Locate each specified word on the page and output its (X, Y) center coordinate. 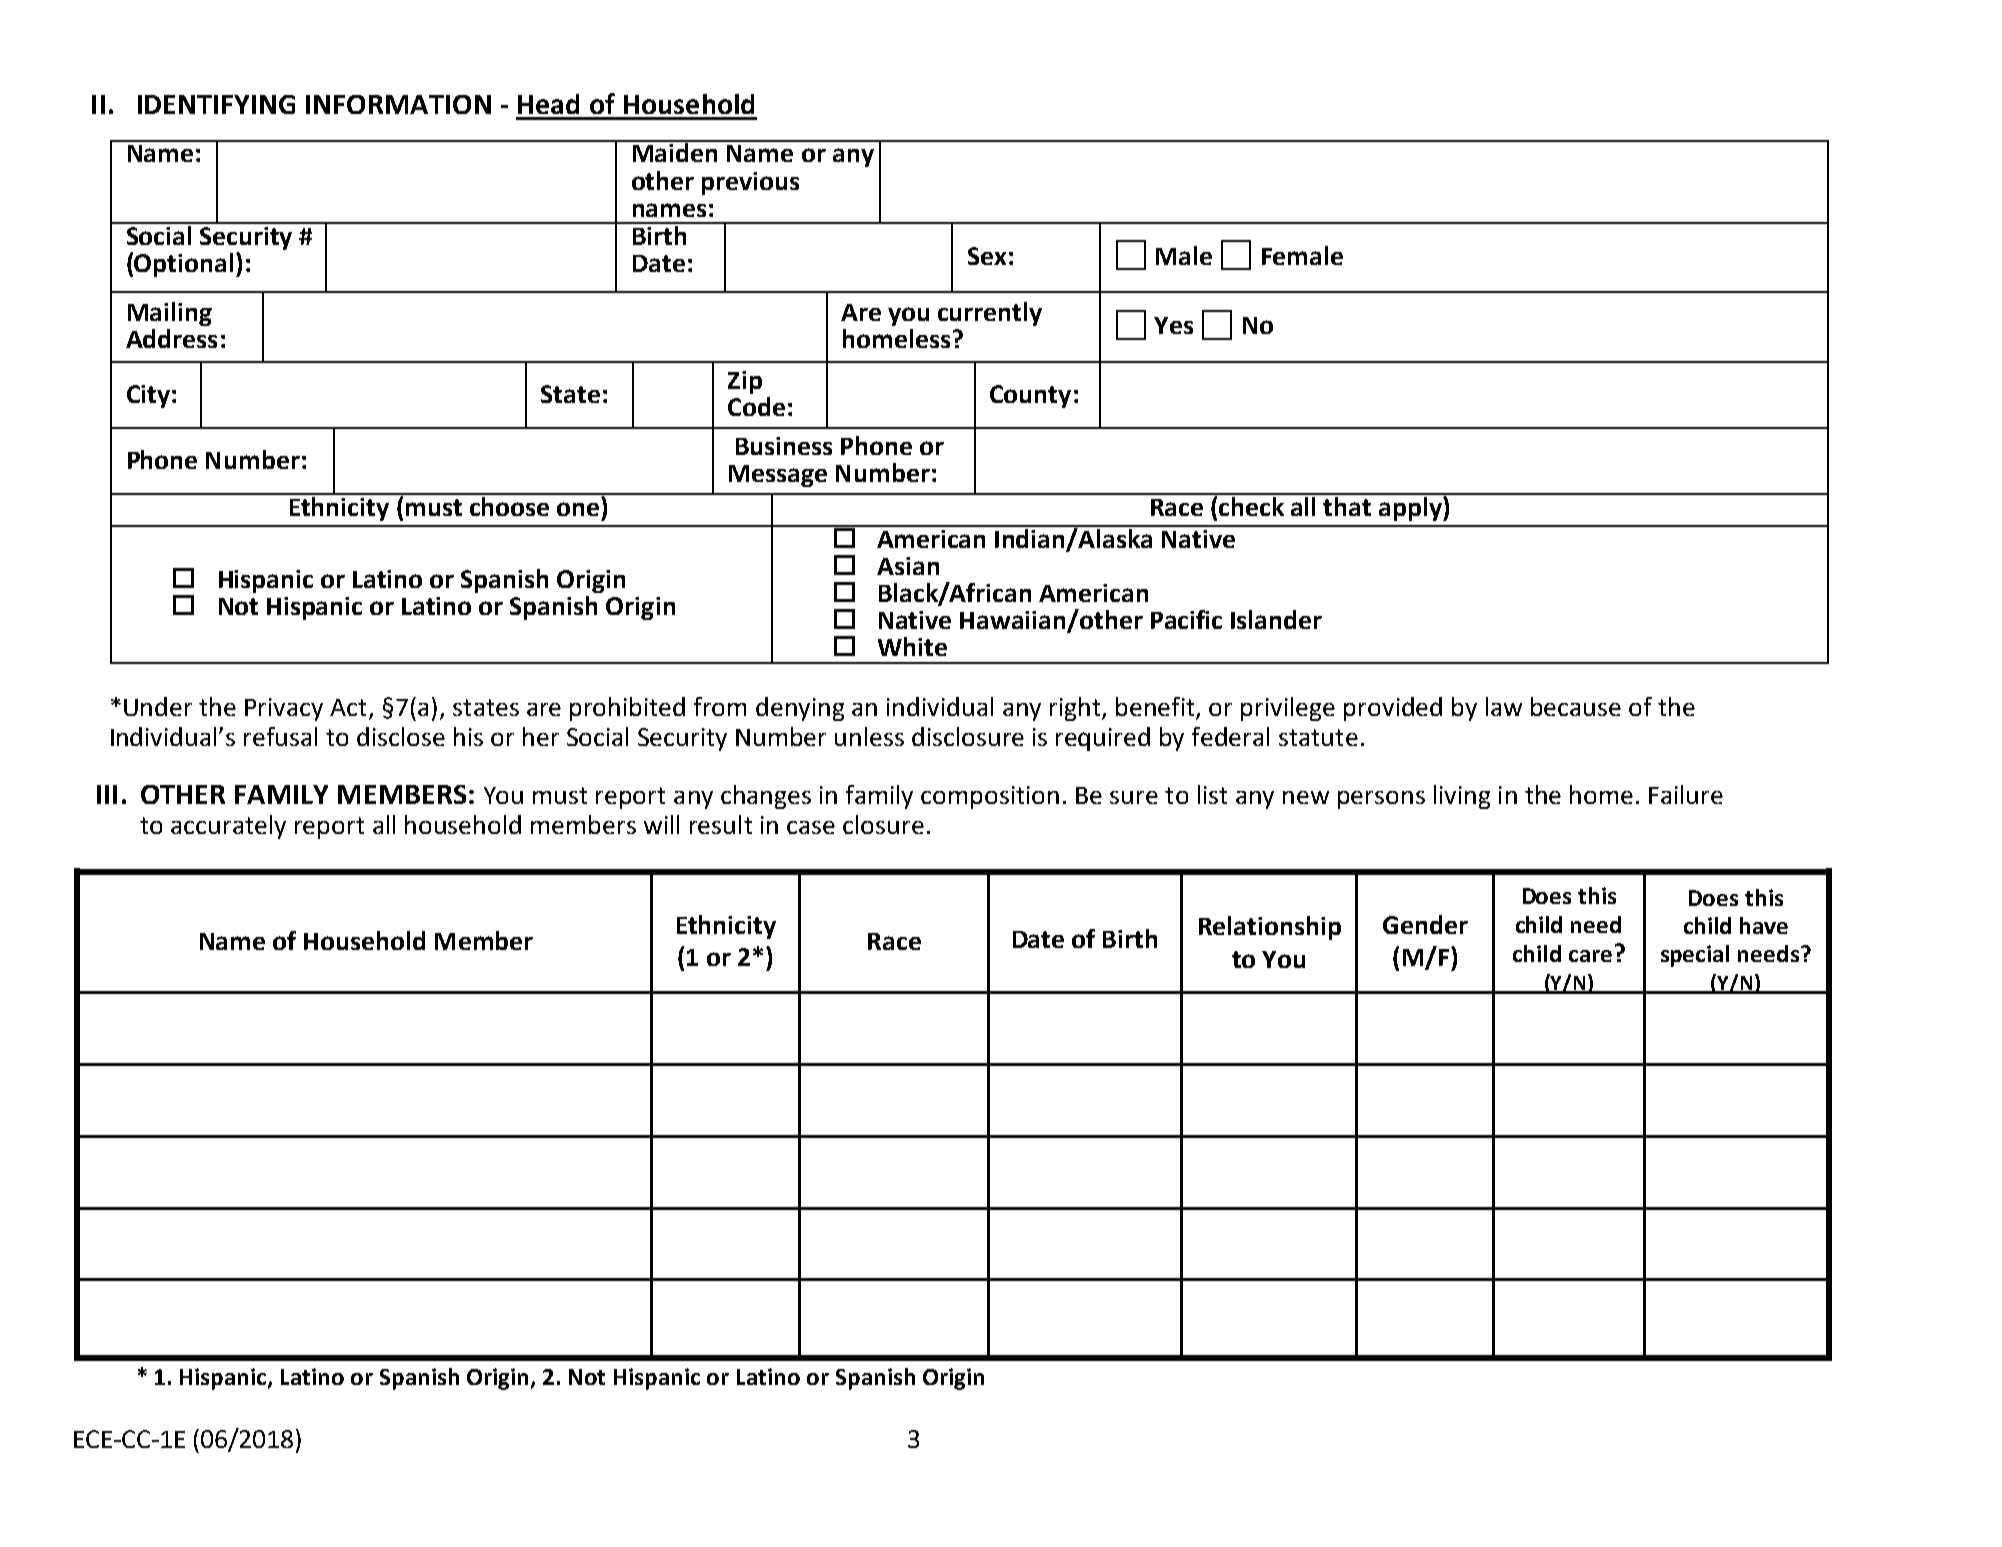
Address (171, 338)
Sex (987, 256)
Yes (1173, 325)
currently (990, 314)
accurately (228, 827)
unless (869, 736)
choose (509, 505)
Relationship (1270, 928)
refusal (280, 736)
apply (1410, 507)
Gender (1425, 924)
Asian (908, 566)
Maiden (675, 151)
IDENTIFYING (216, 104)
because (1576, 706)
